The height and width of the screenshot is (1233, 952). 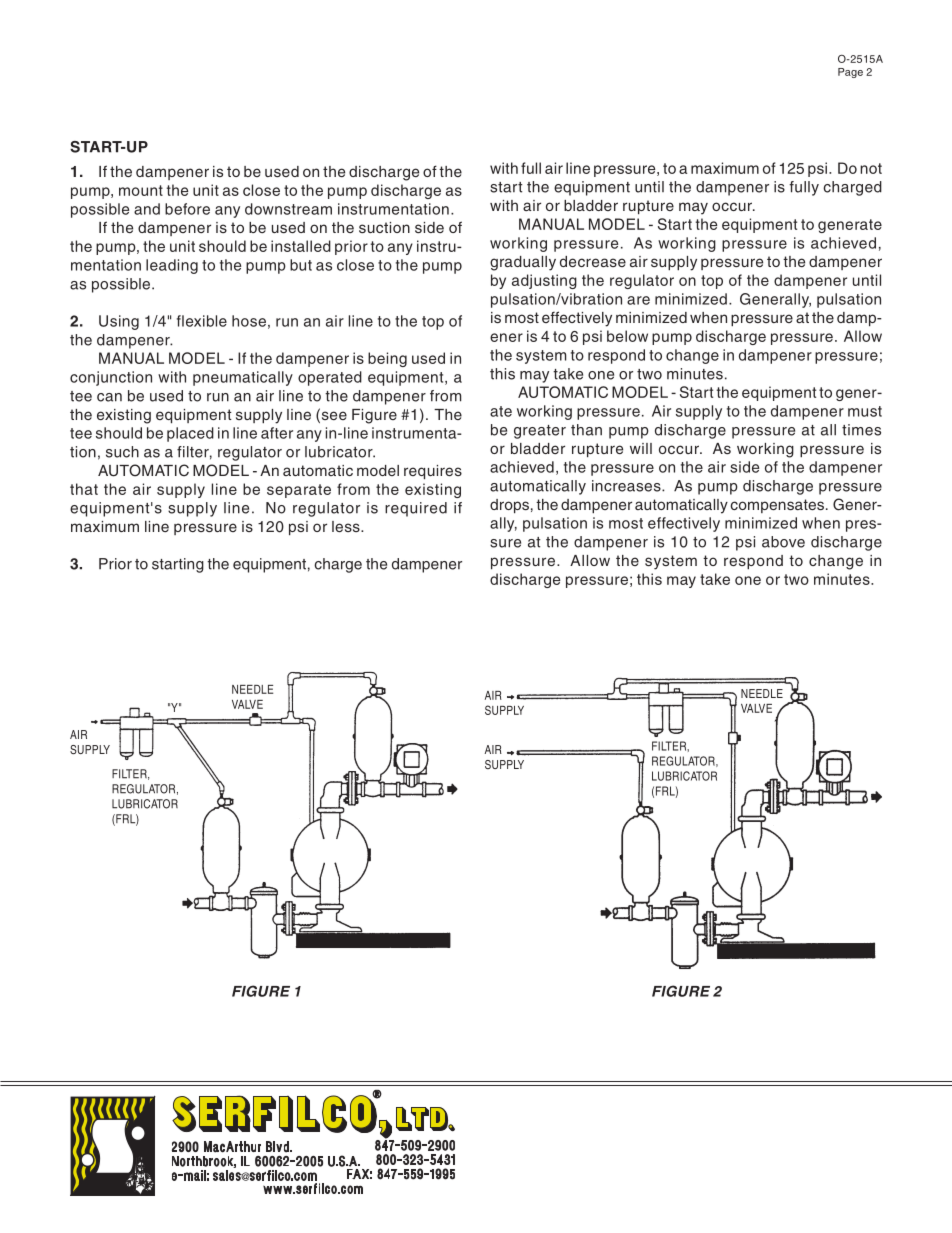 I want to click on are, so click(x=638, y=300).
